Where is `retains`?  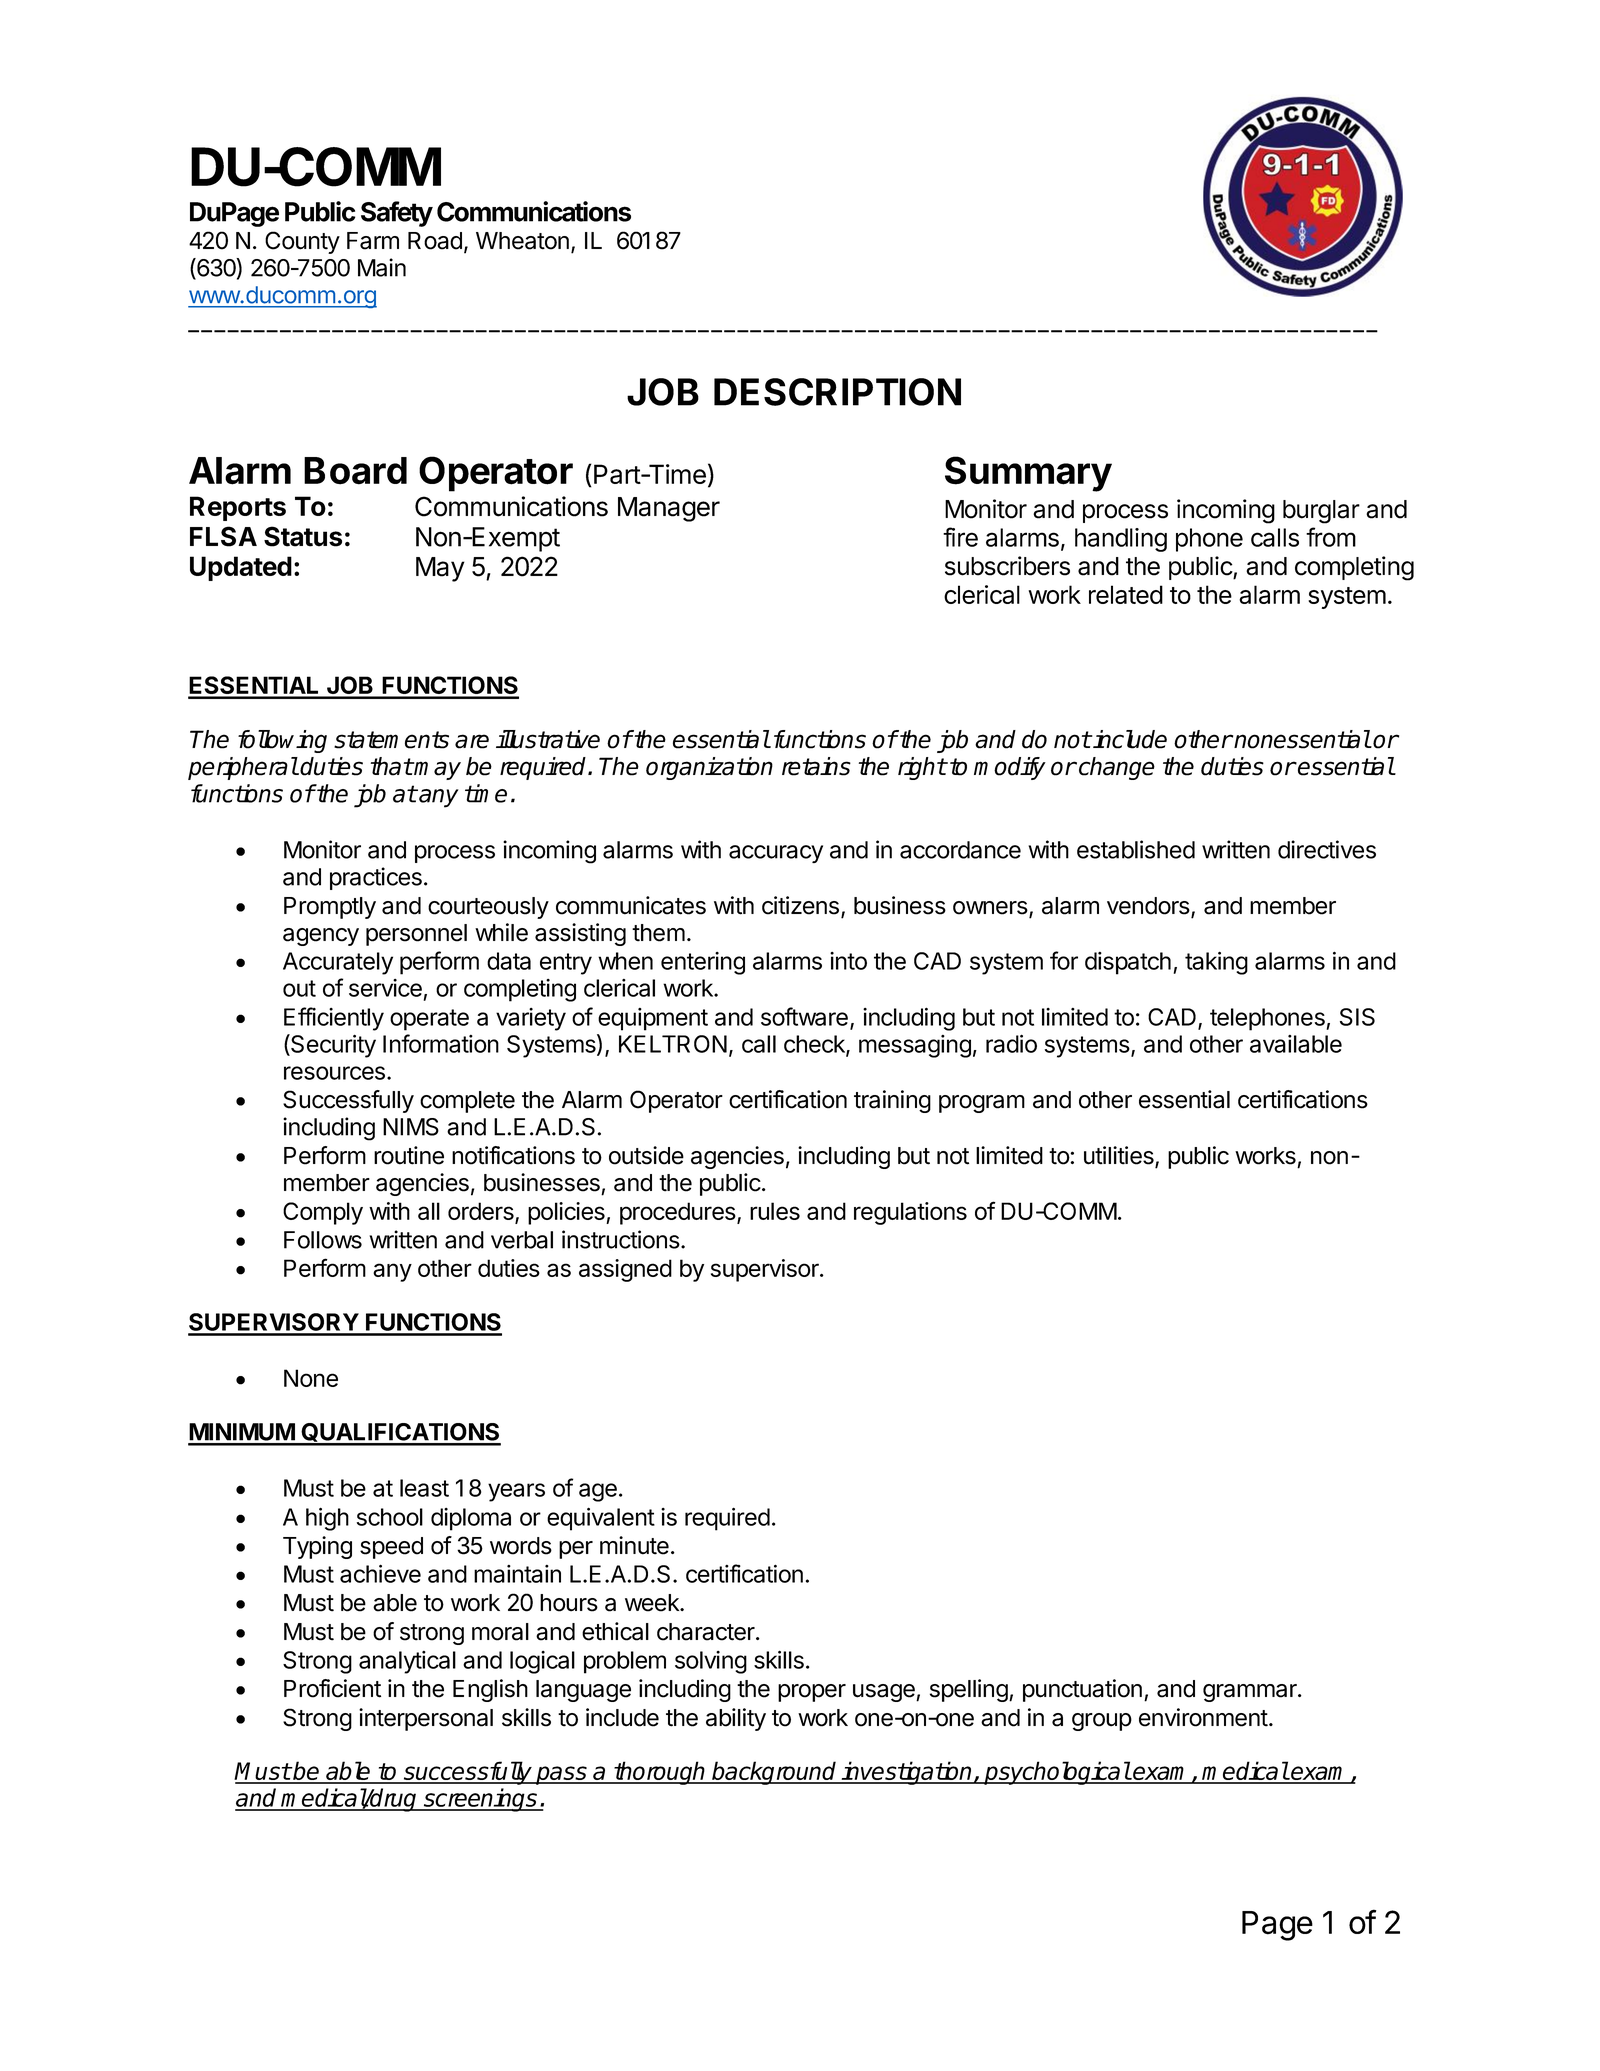
retains is located at coordinates (816, 766).
